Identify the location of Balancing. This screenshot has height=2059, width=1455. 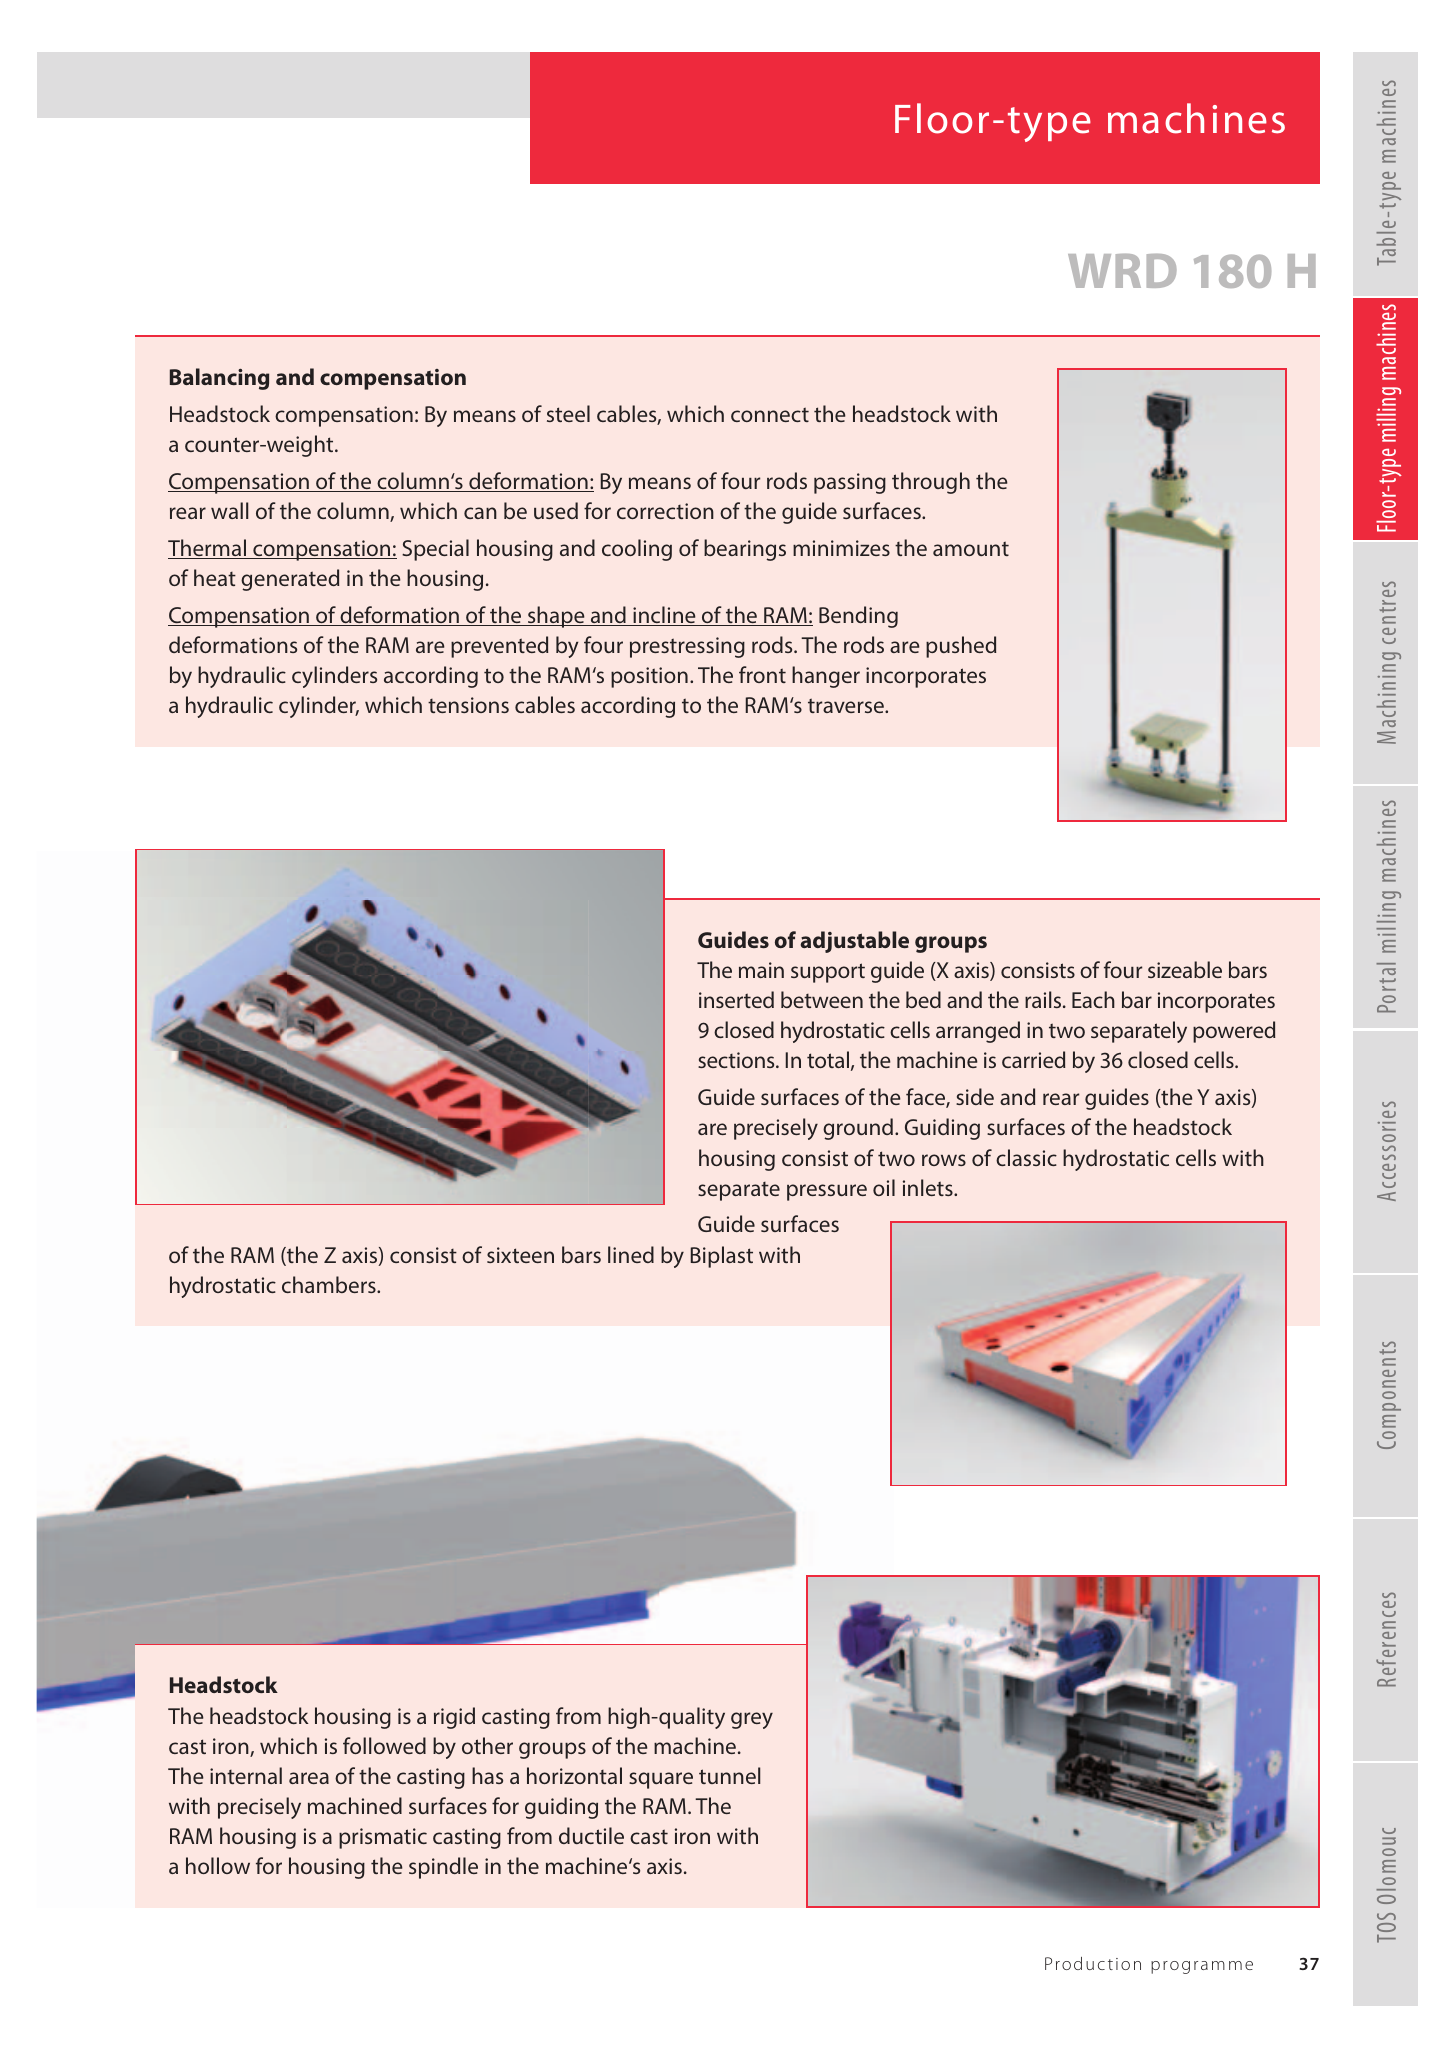
(219, 379).
